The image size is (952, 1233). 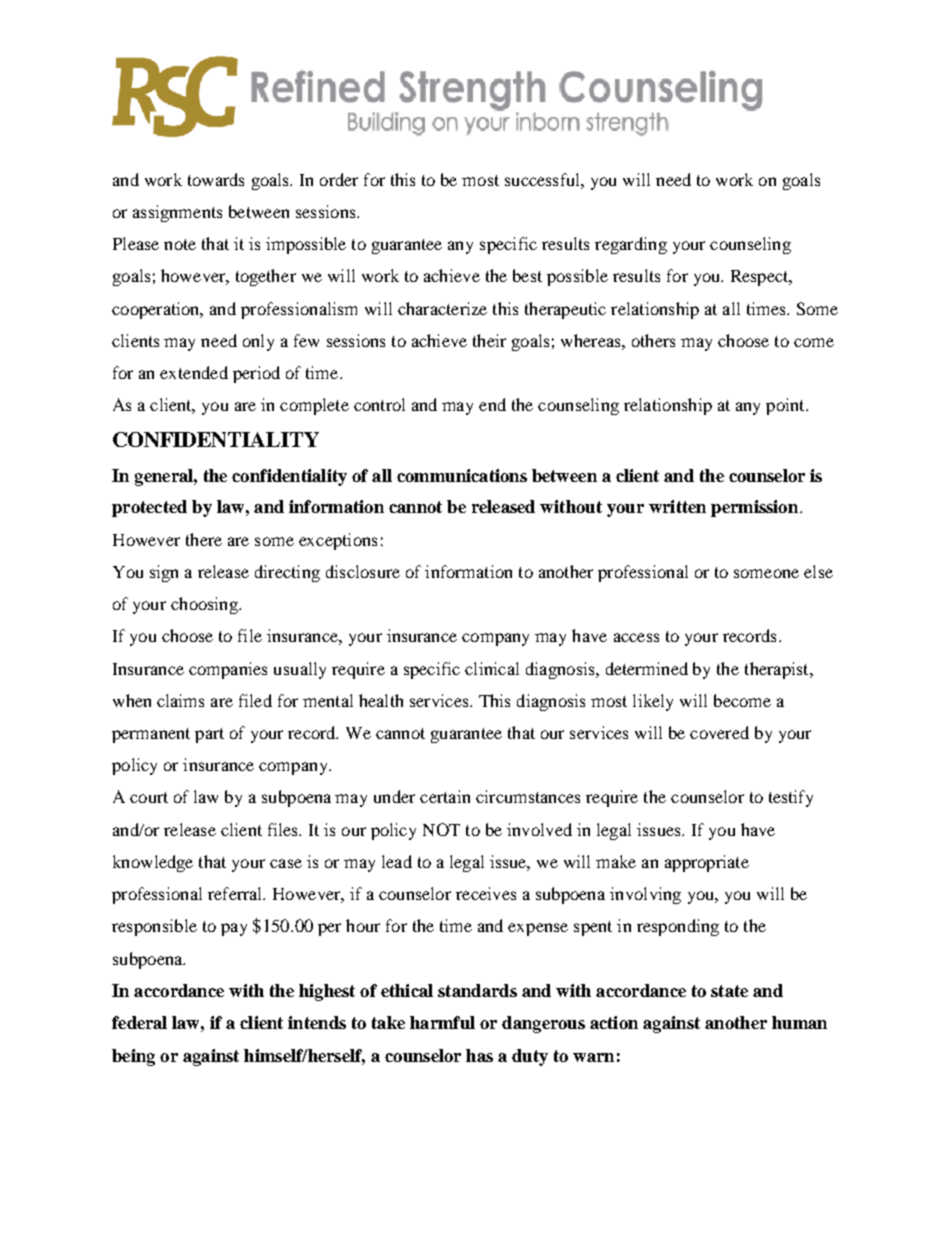 I want to click on protected, so click(x=149, y=508).
